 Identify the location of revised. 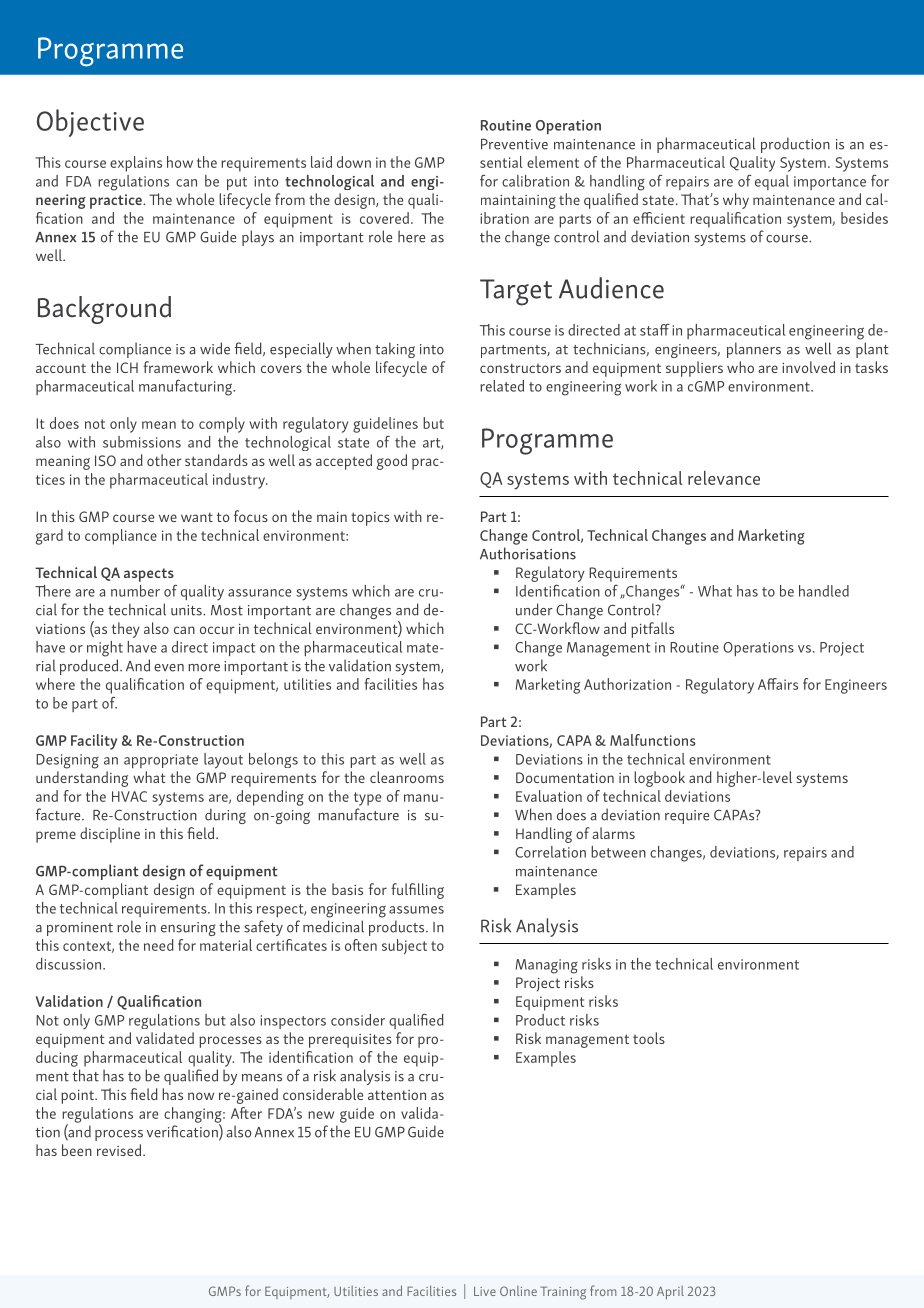
(120, 1150).
